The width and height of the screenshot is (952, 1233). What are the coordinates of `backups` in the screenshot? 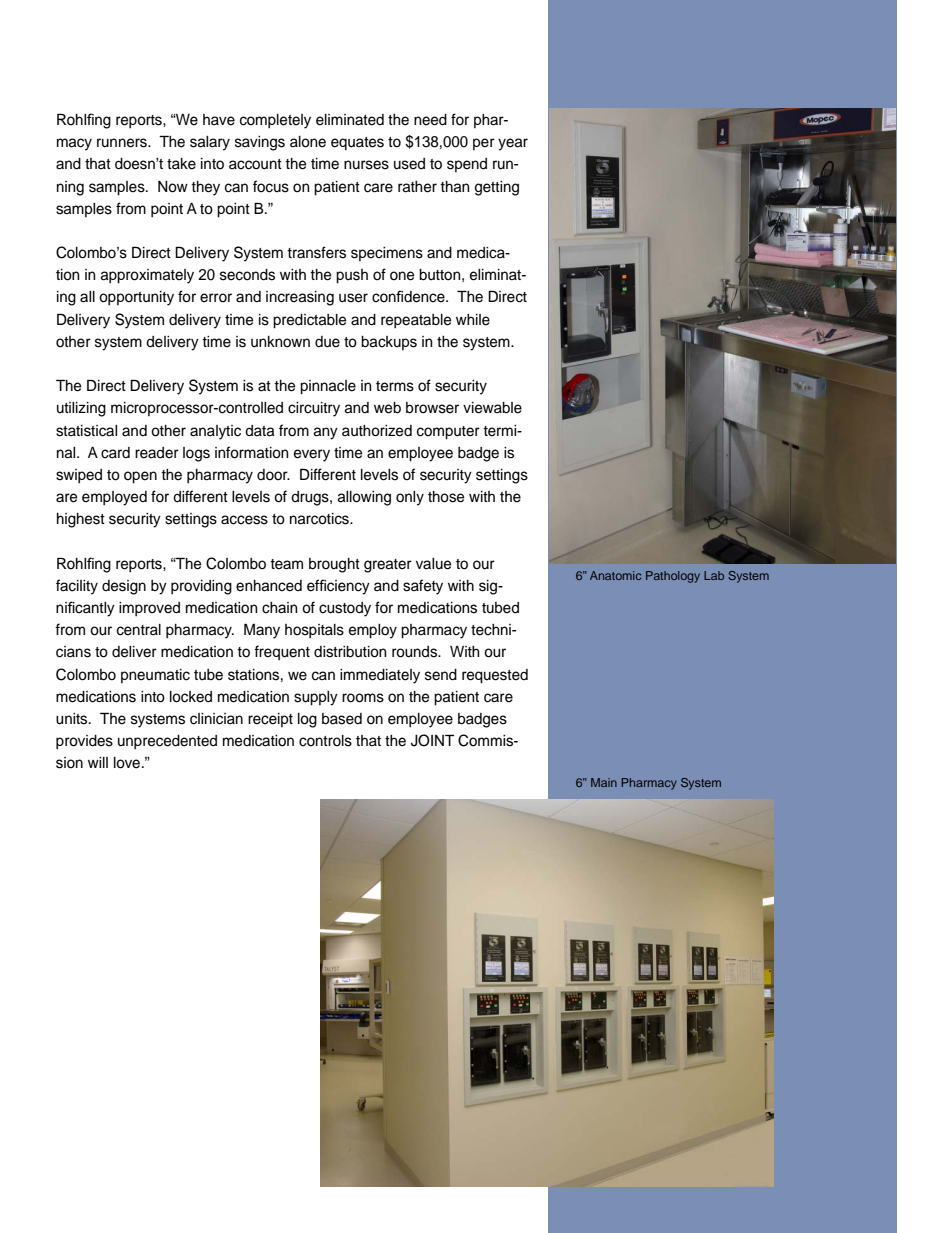 It's located at (389, 343).
